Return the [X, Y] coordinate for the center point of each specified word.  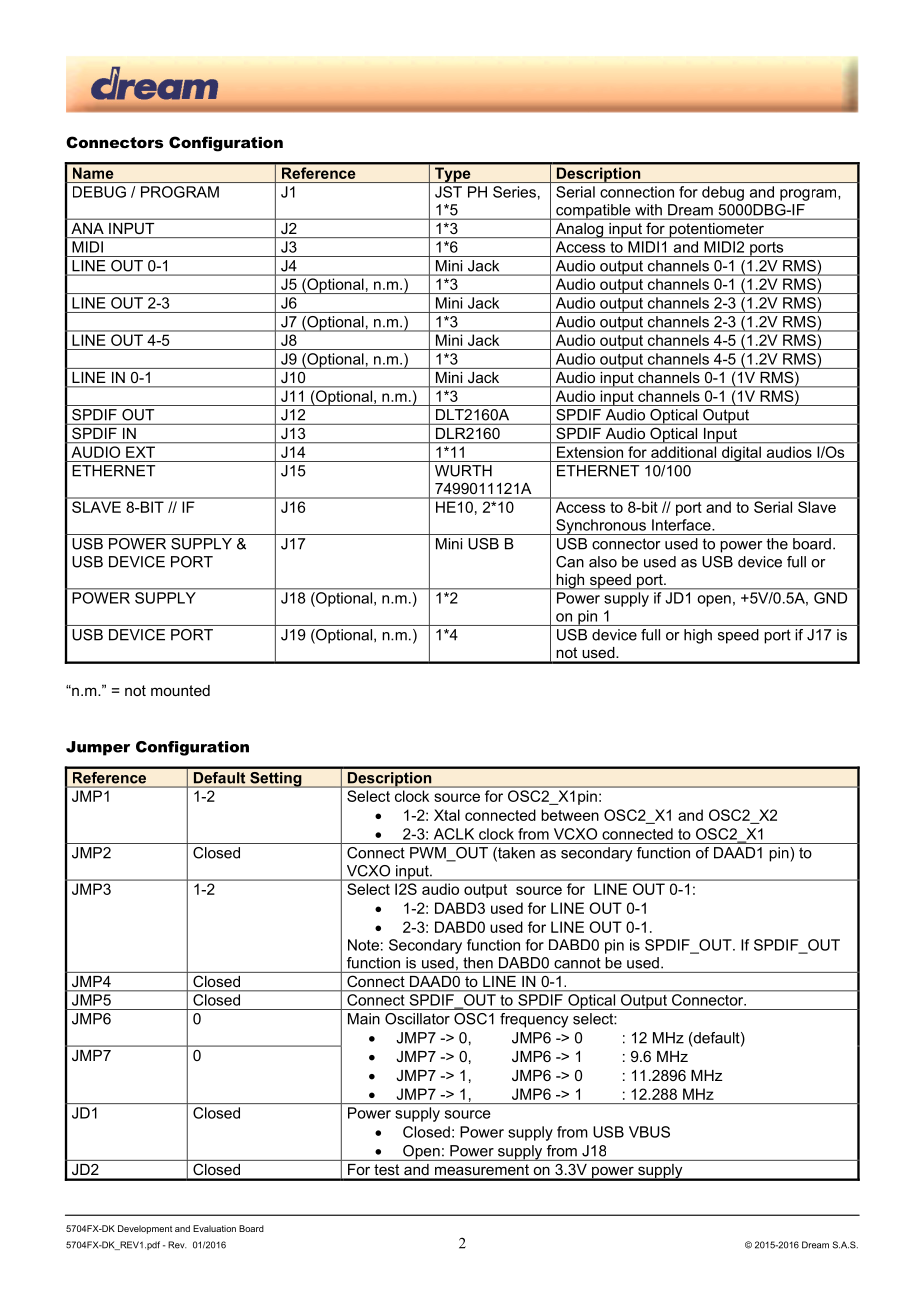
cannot [577, 963]
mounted [180, 690]
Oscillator [417, 1019]
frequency [534, 1020]
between [570, 815]
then [478, 963]
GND [830, 598]
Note [363, 945]
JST [448, 192]
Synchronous [601, 527]
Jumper [98, 748]
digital [741, 454]
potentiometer [716, 230]
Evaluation [214, 1228]
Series [514, 192]
